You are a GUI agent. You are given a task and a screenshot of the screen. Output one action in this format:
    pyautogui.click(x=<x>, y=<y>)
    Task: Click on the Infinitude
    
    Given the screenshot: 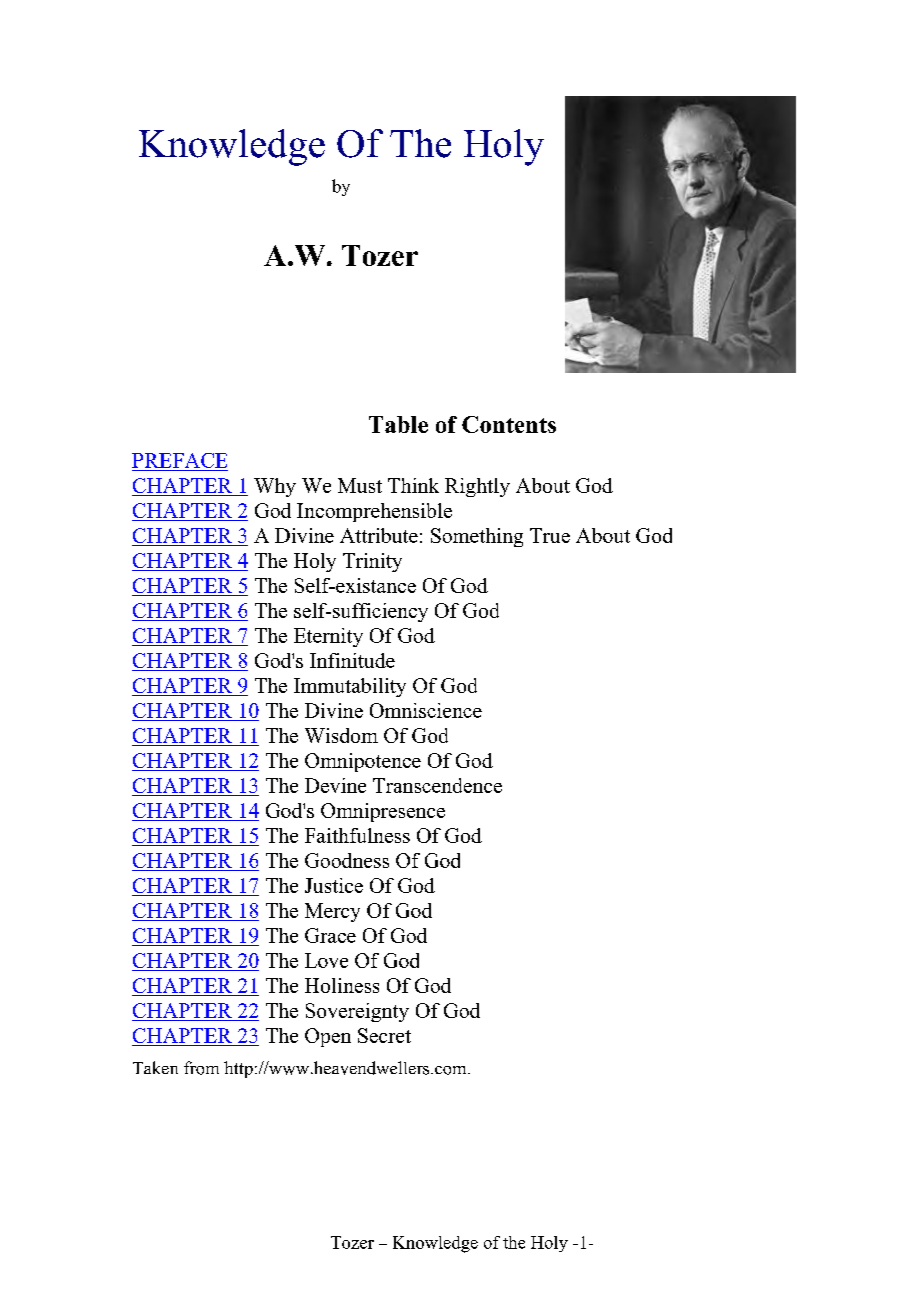 What is the action you would take?
    pyautogui.click(x=352, y=660)
